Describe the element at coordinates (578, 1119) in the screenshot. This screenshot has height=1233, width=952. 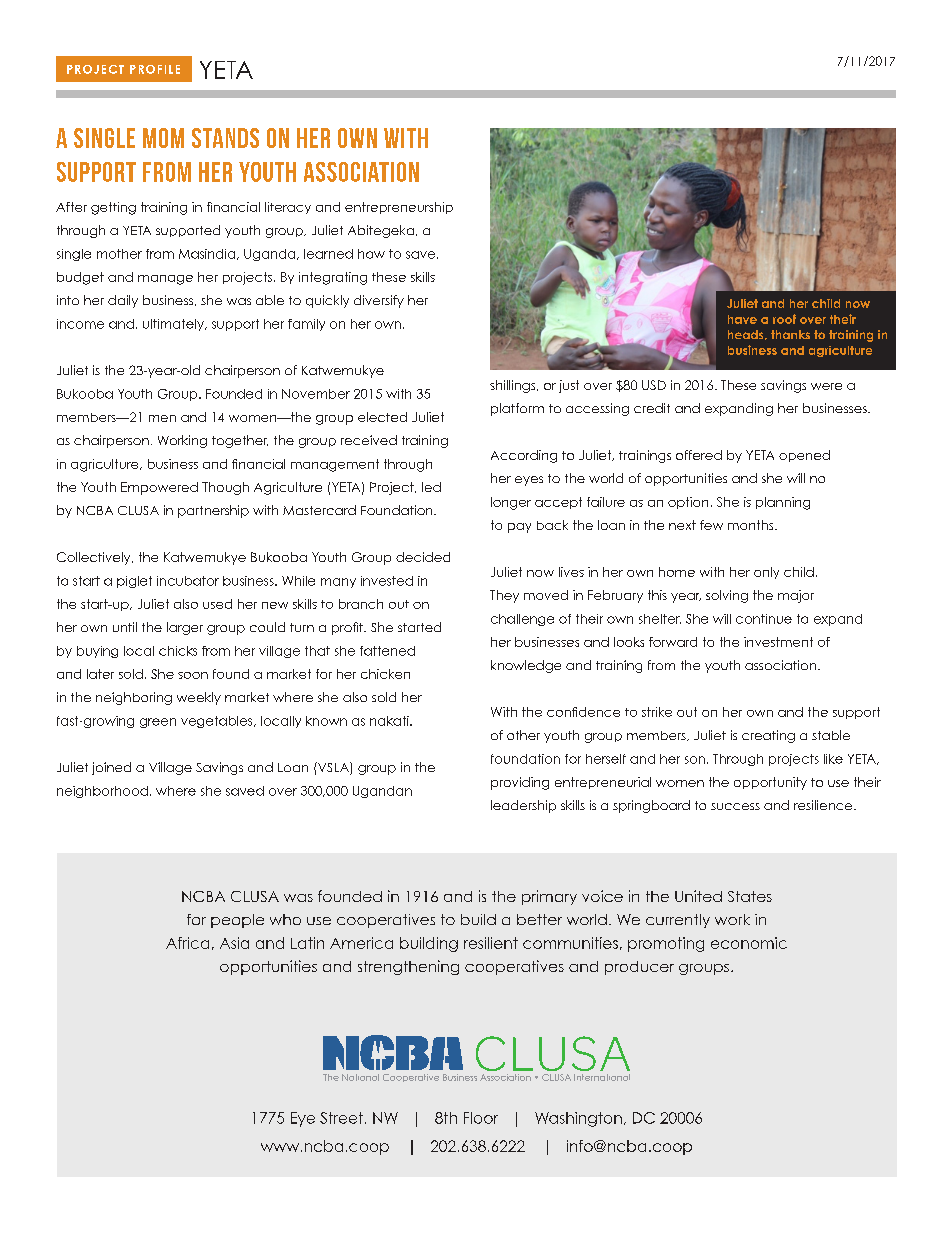
I see `Washington` at that location.
